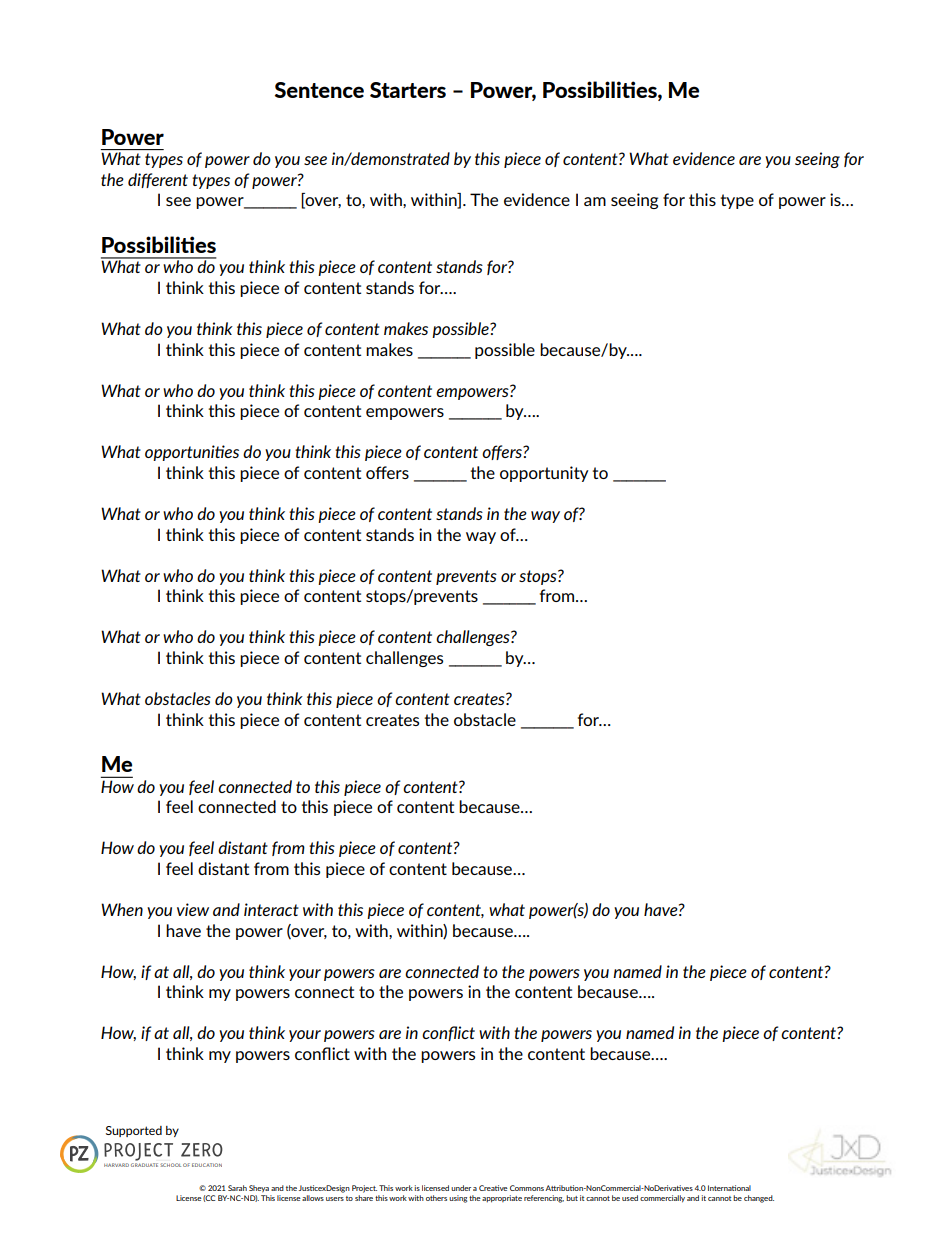 This screenshot has width=952, height=1233. Describe the element at coordinates (193, 909) in the screenshot. I see `view` at that location.
